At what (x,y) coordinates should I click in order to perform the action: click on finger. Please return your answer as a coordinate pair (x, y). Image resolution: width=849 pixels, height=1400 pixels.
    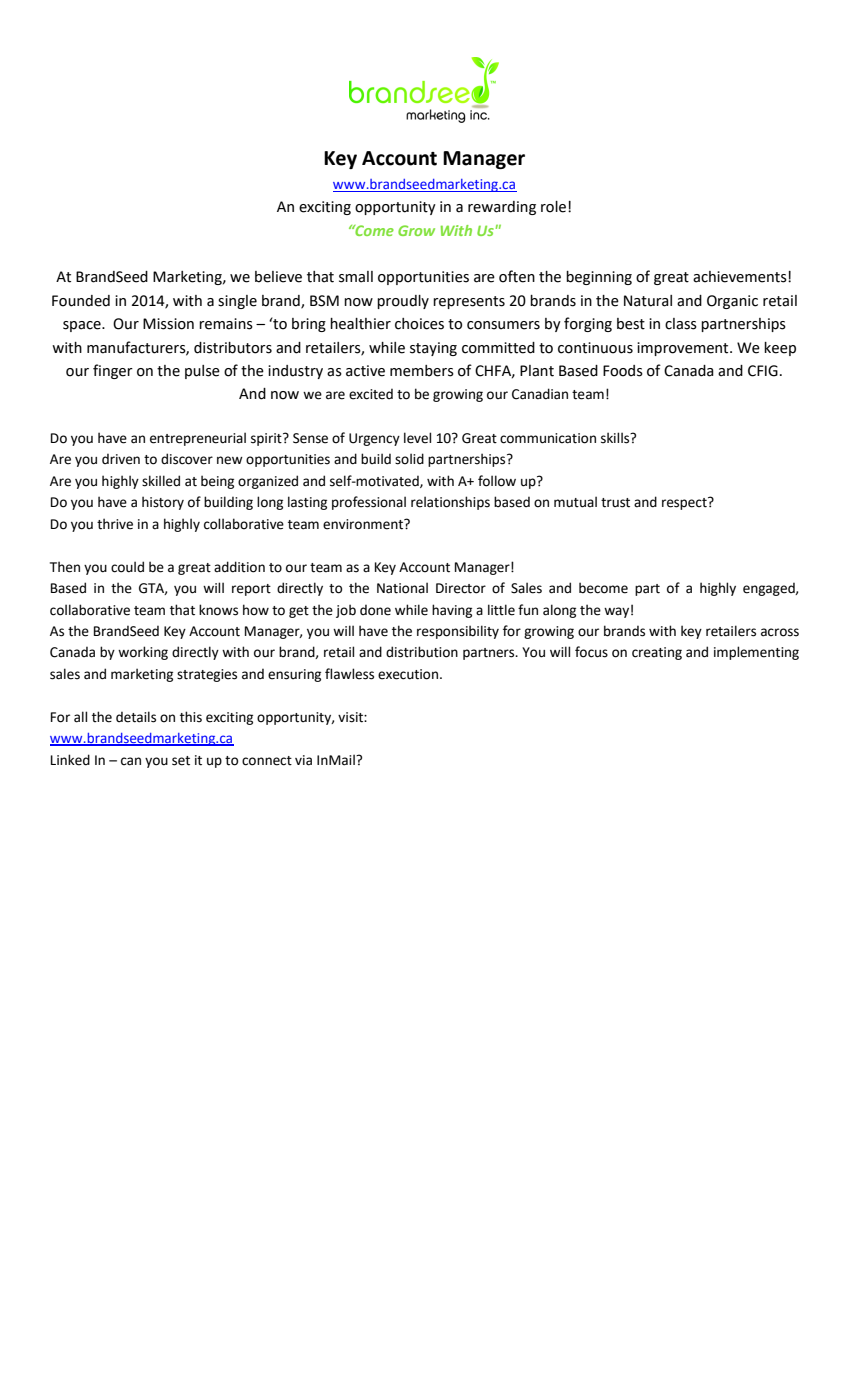
    Looking at the image, I should click on (113, 371).
